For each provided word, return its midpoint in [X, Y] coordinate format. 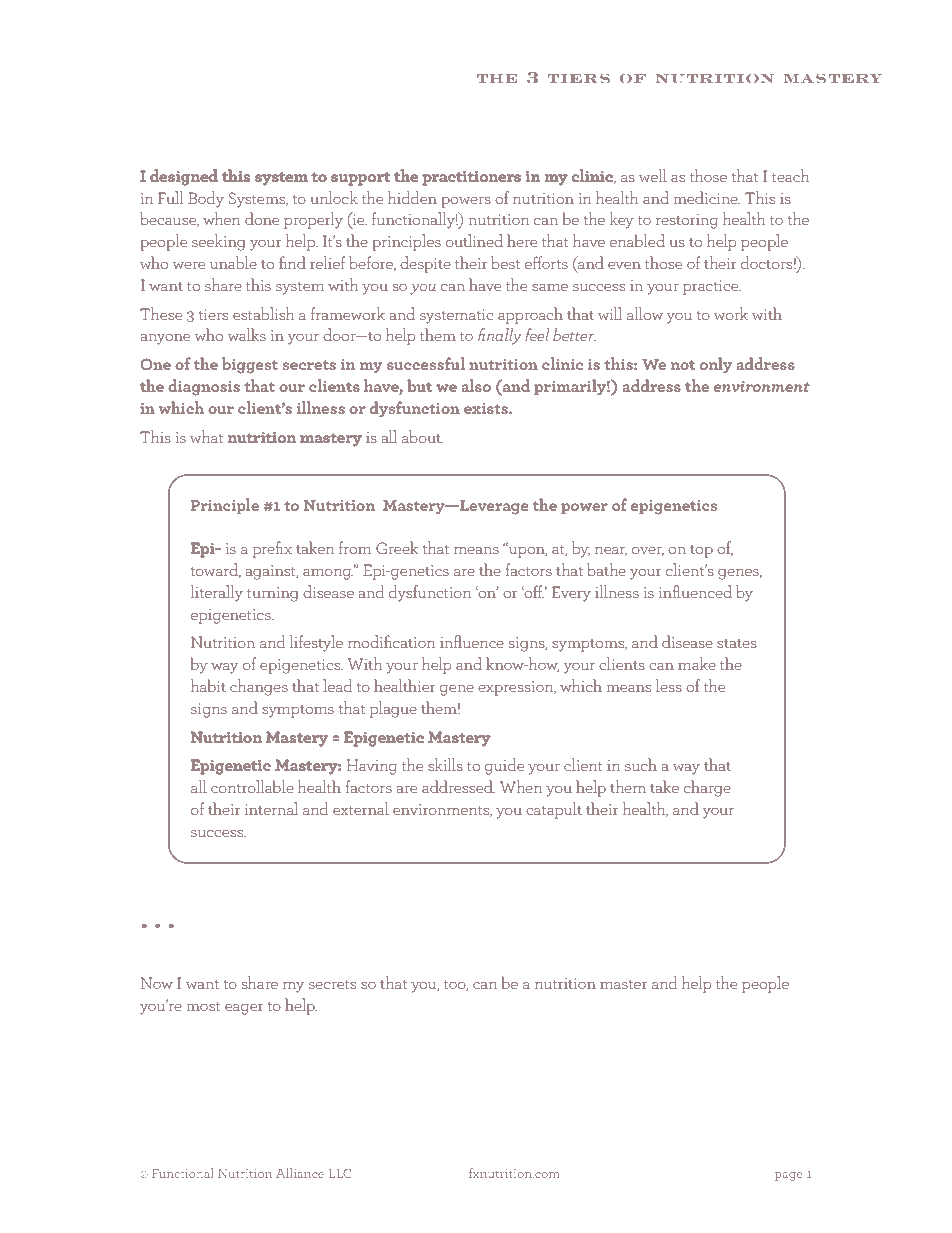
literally [217, 593]
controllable [252, 786]
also [476, 385]
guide [504, 766]
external [361, 808]
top [701, 551]
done [262, 218]
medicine [707, 197]
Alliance [300, 1173]
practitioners [471, 178]
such [641, 764]
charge [707, 788]
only [716, 365]
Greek [397, 547]
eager [244, 1009]
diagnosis [204, 387]
